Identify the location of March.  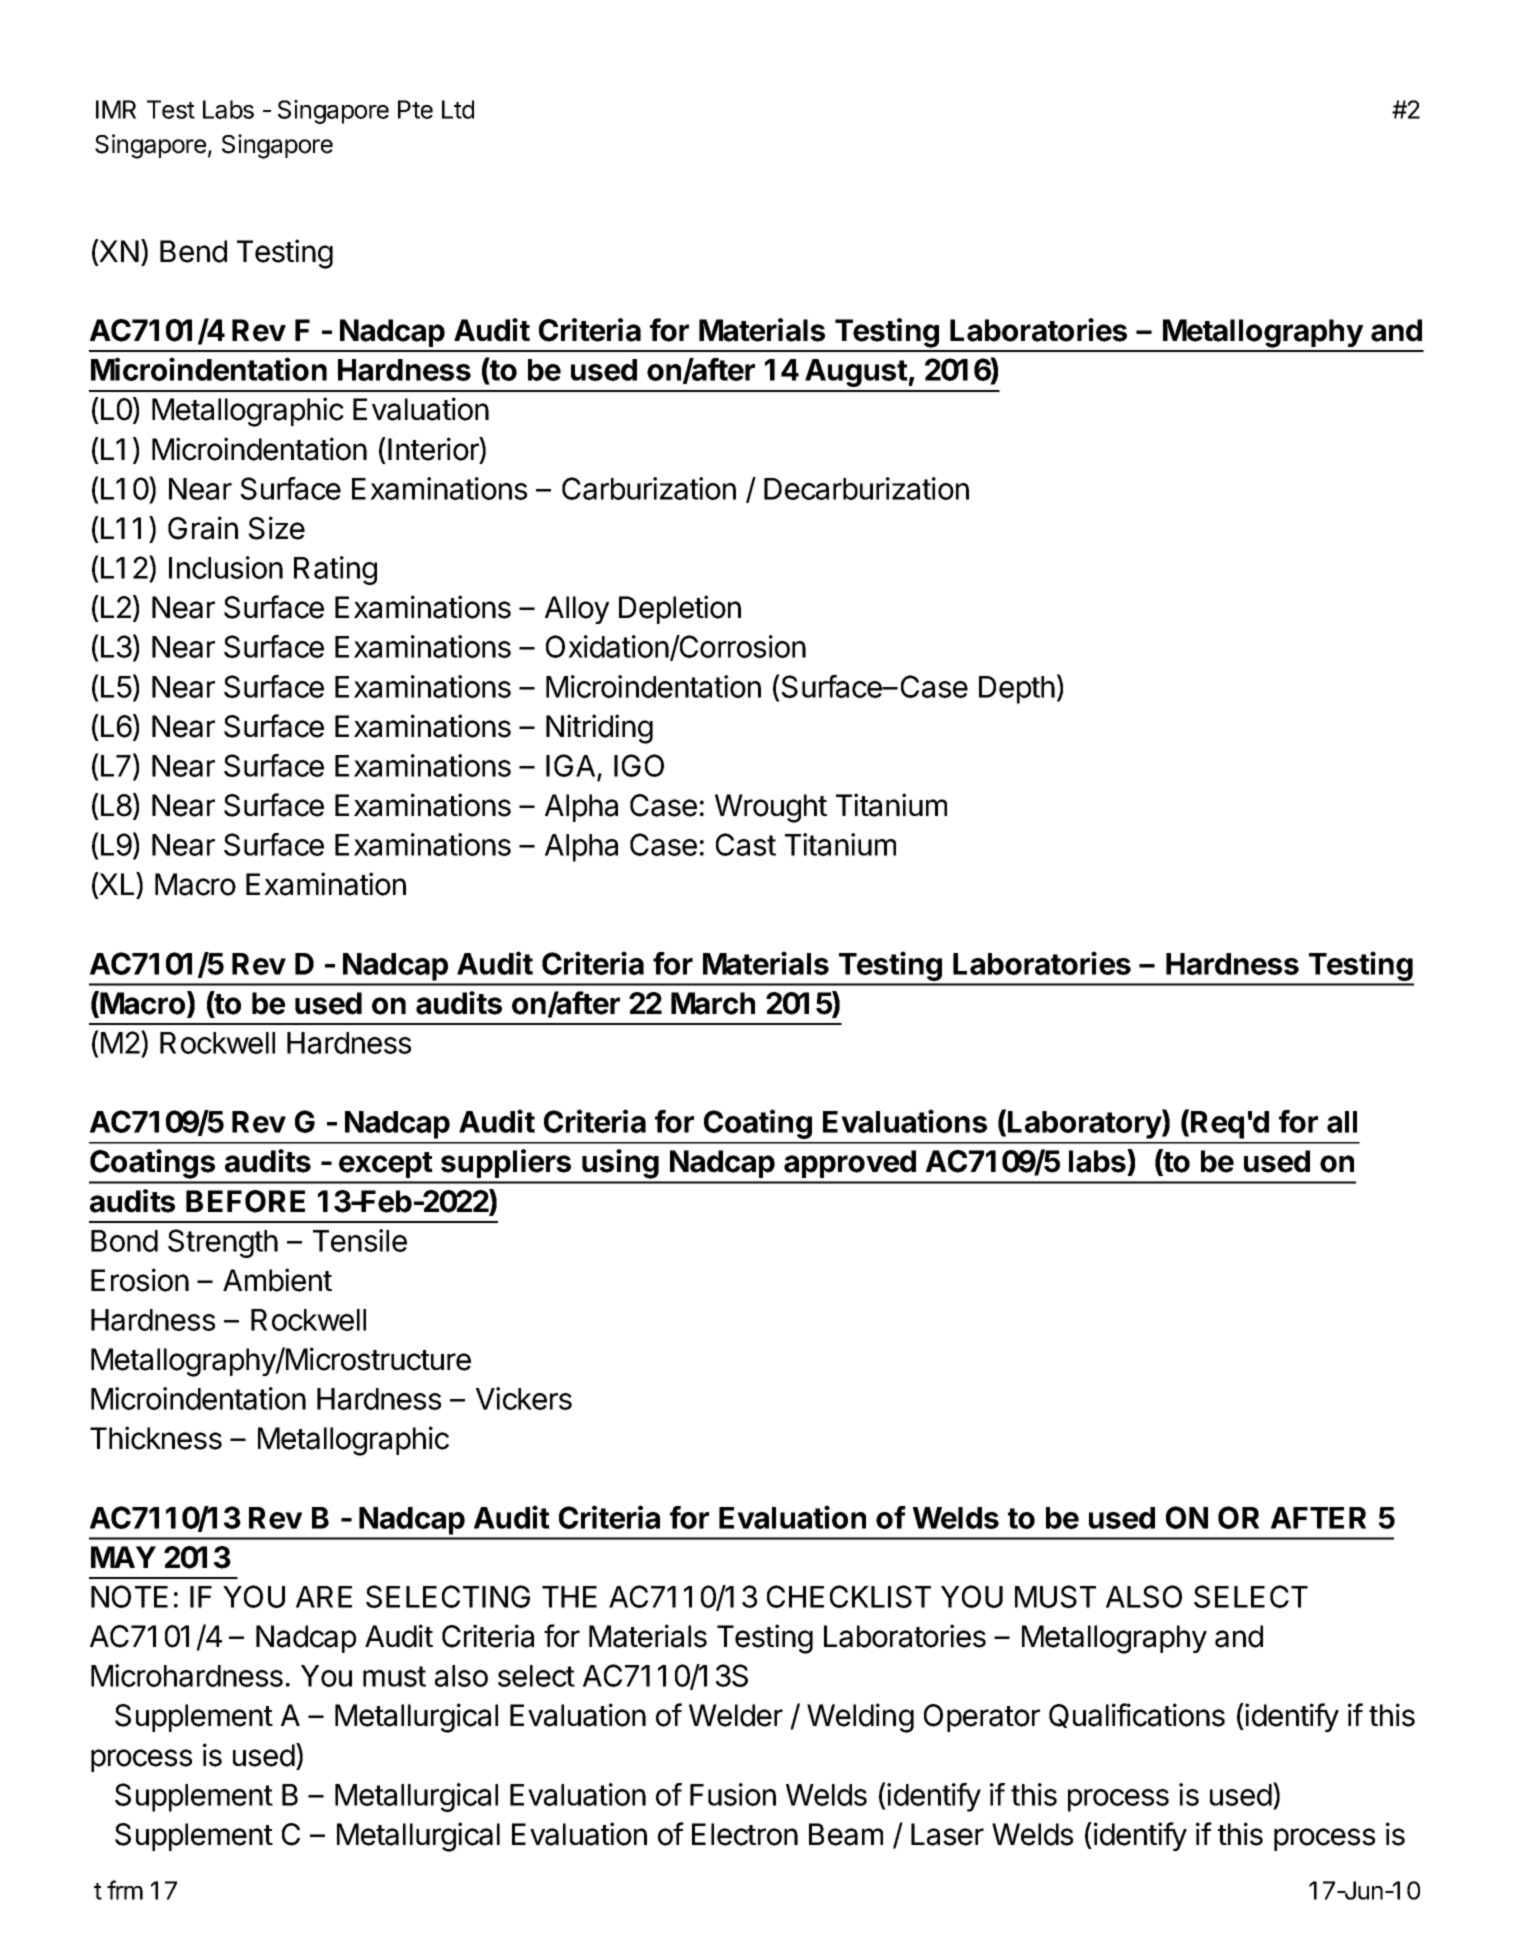
(713, 1003).
